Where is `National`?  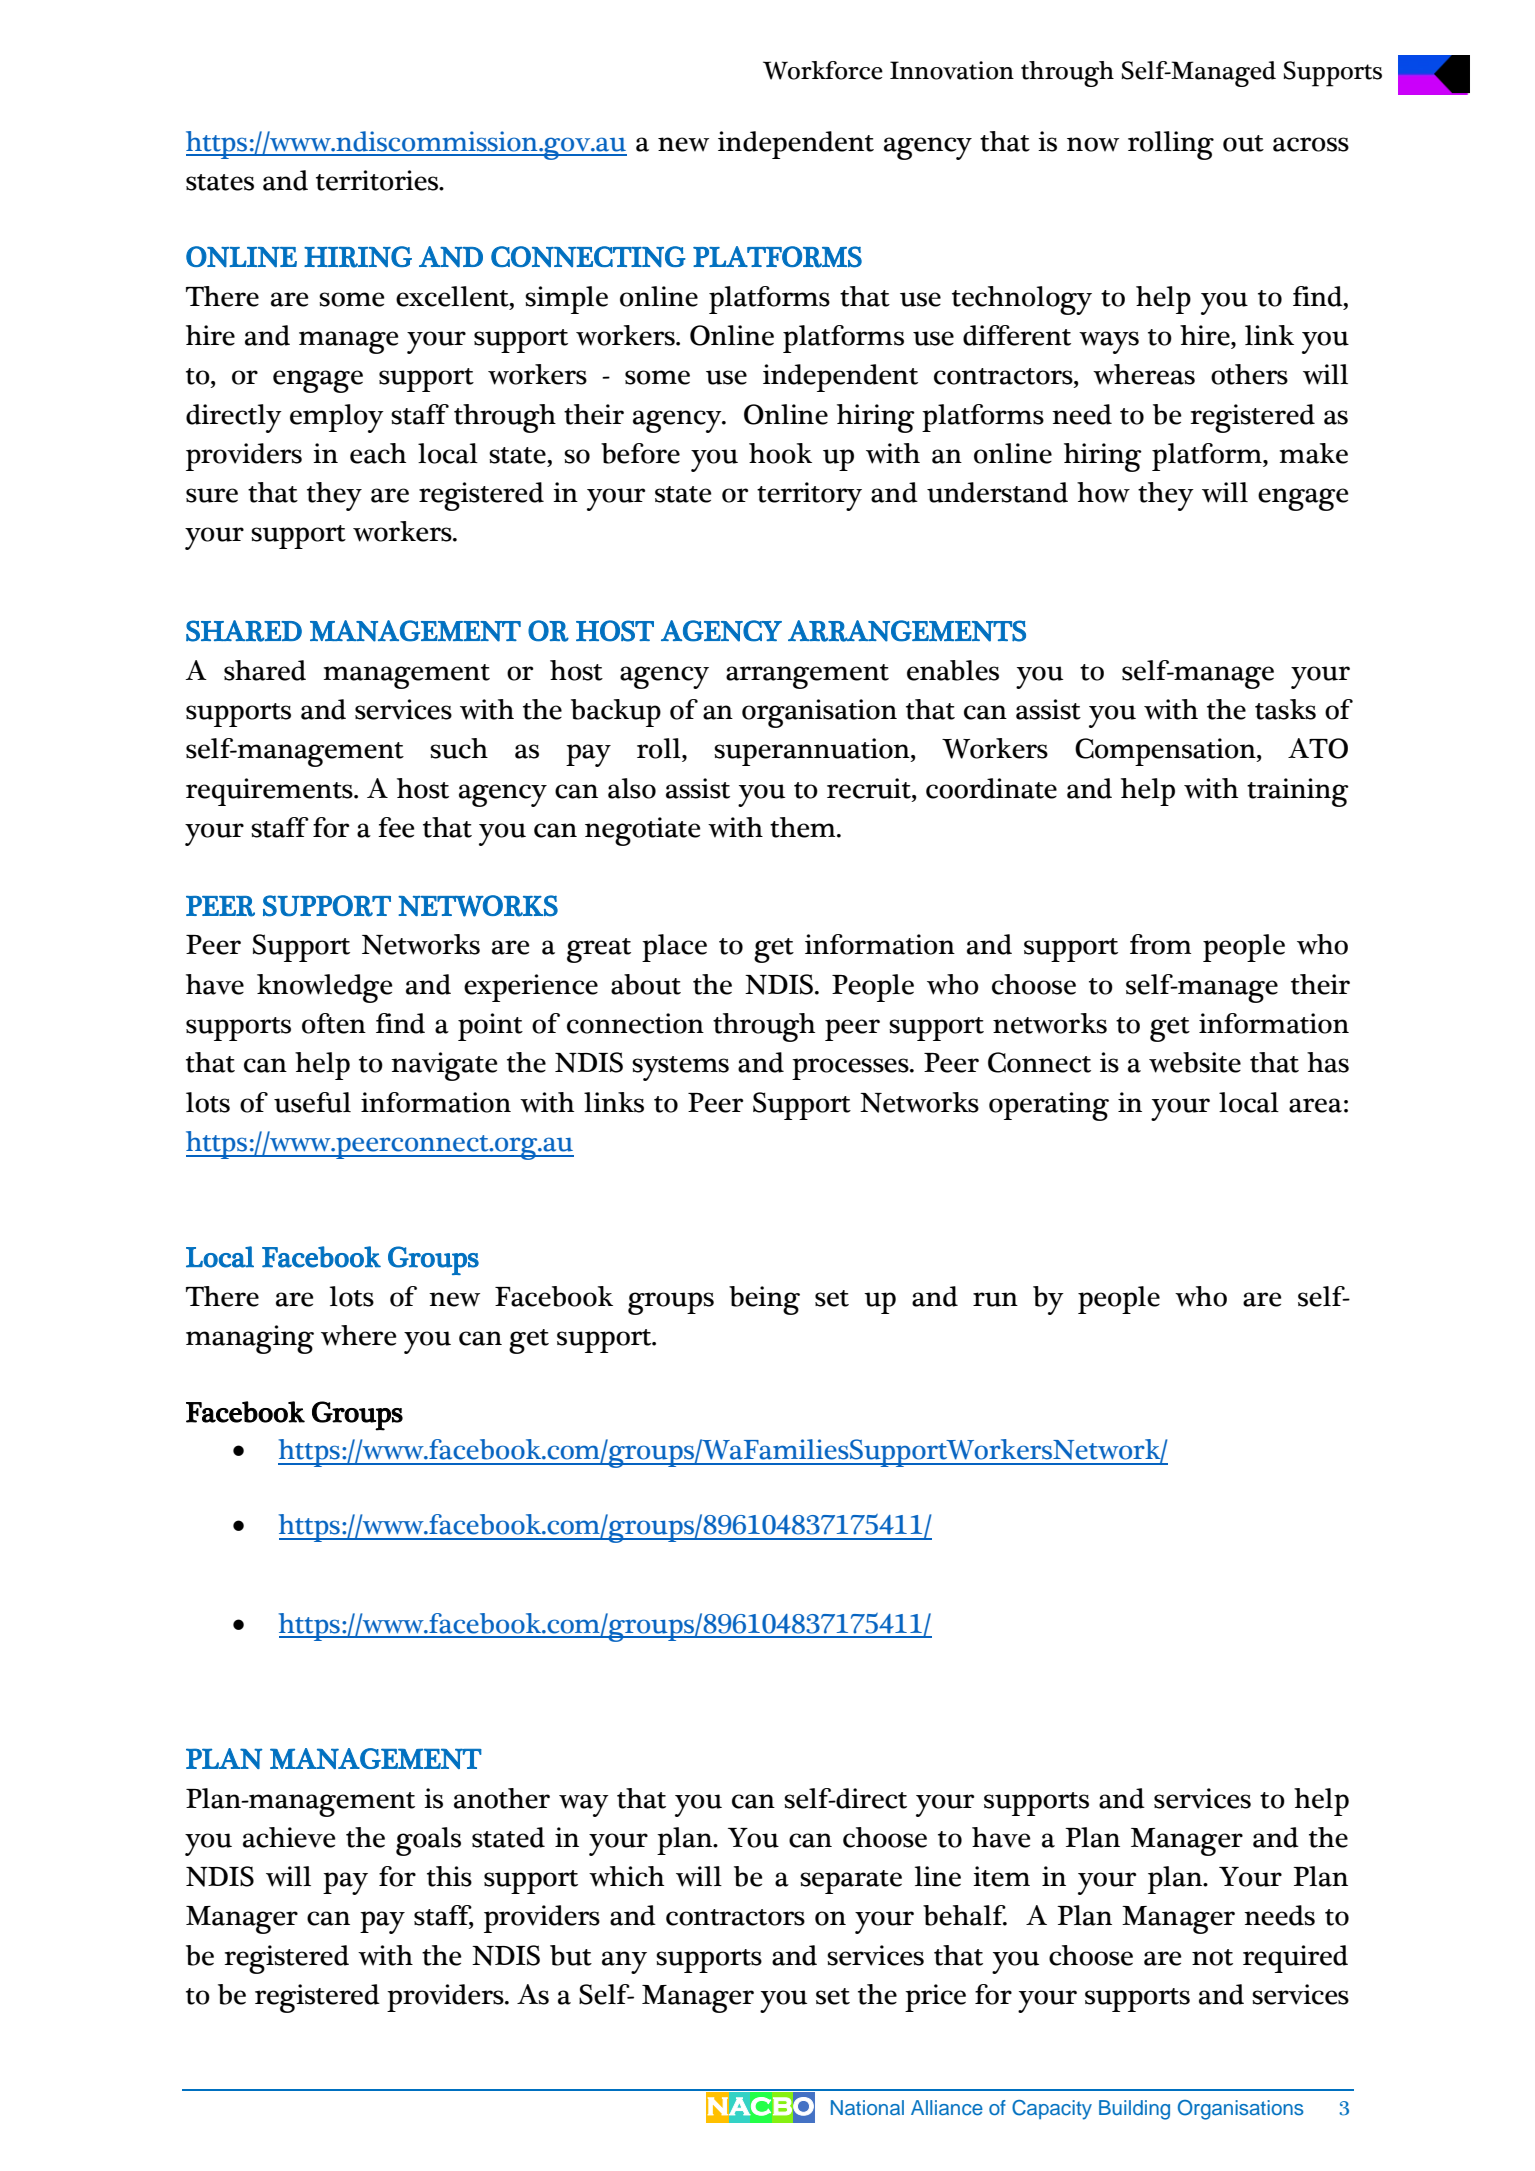 National is located at coordinates (867, 2107).
